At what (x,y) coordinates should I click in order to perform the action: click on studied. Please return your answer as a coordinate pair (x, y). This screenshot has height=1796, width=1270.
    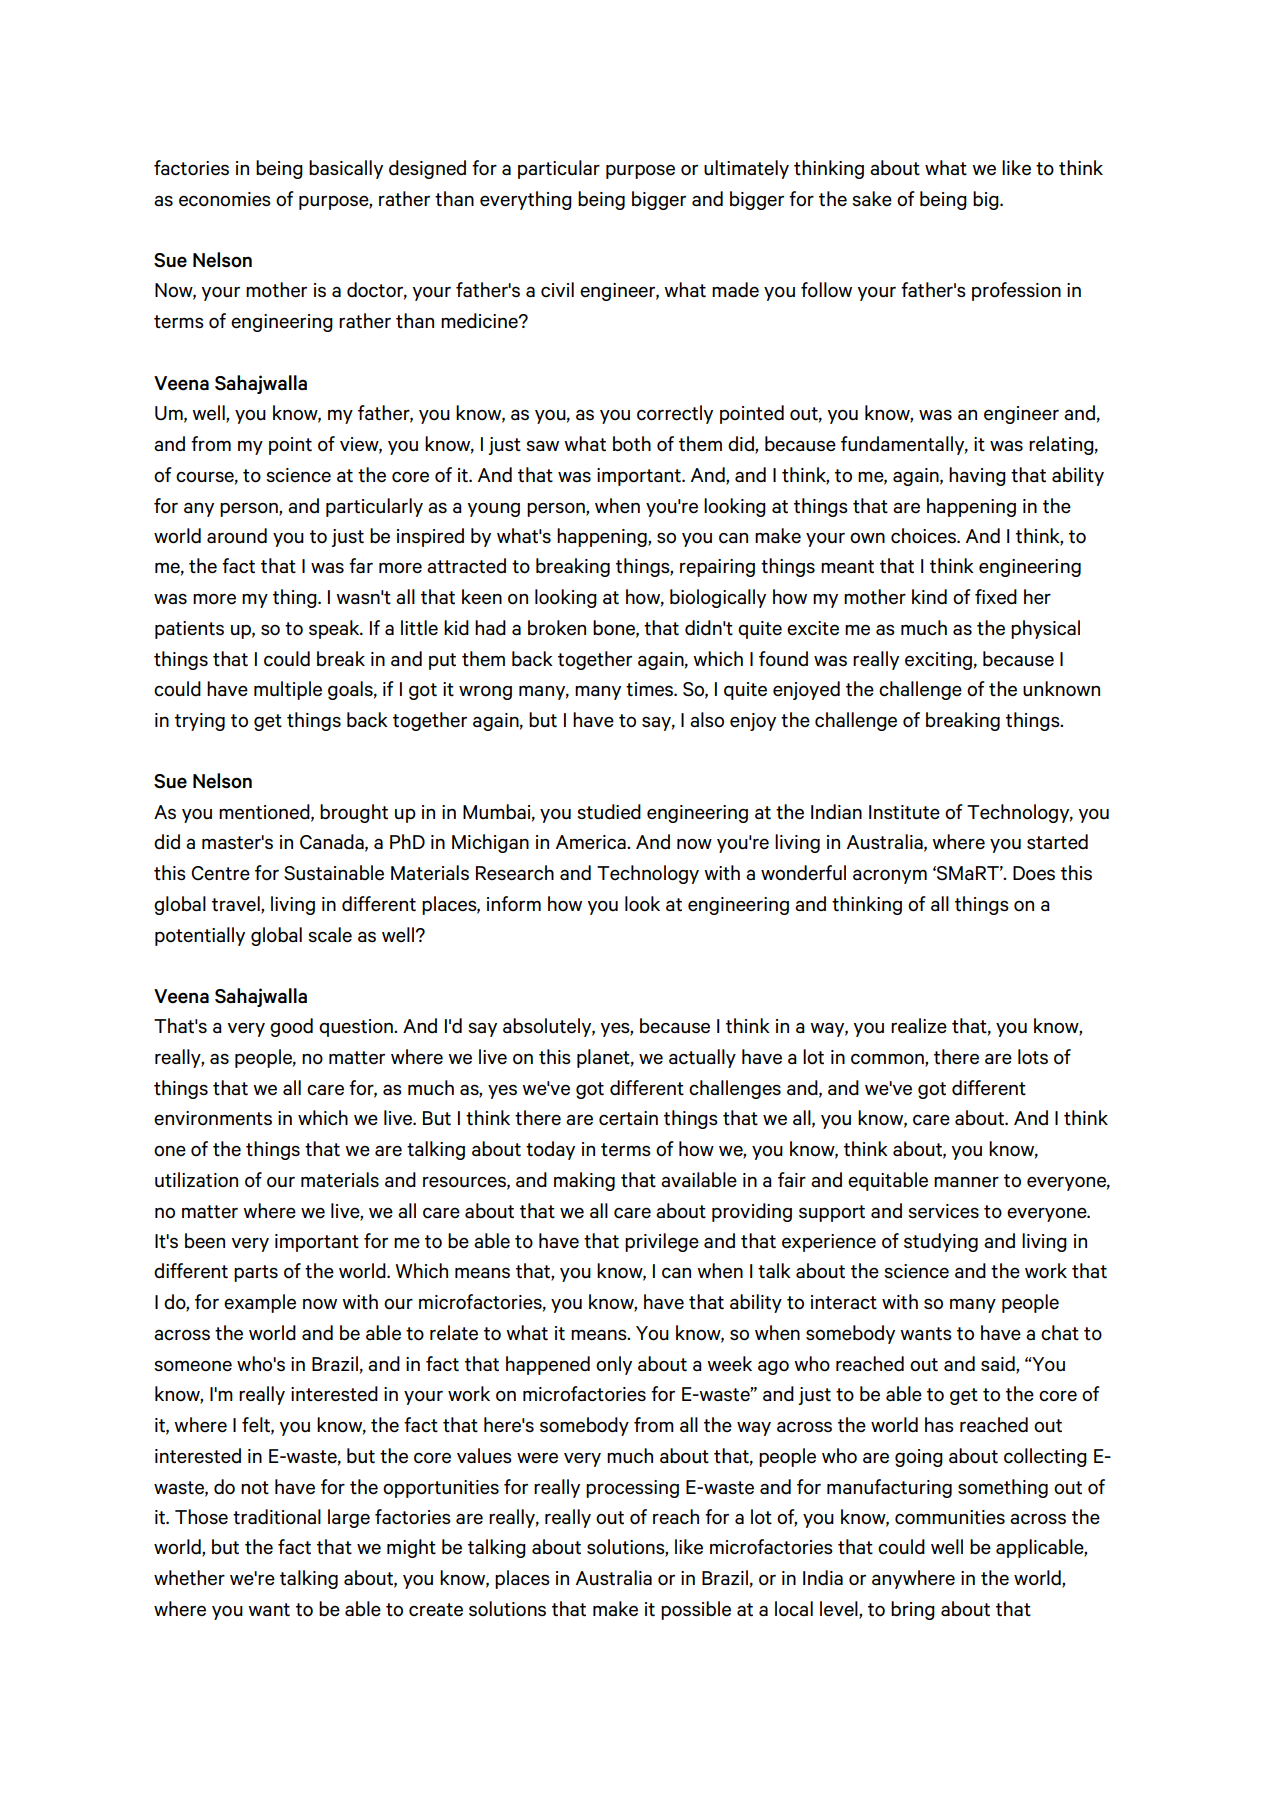
    Looking at the image, I should click on (609, 812).
